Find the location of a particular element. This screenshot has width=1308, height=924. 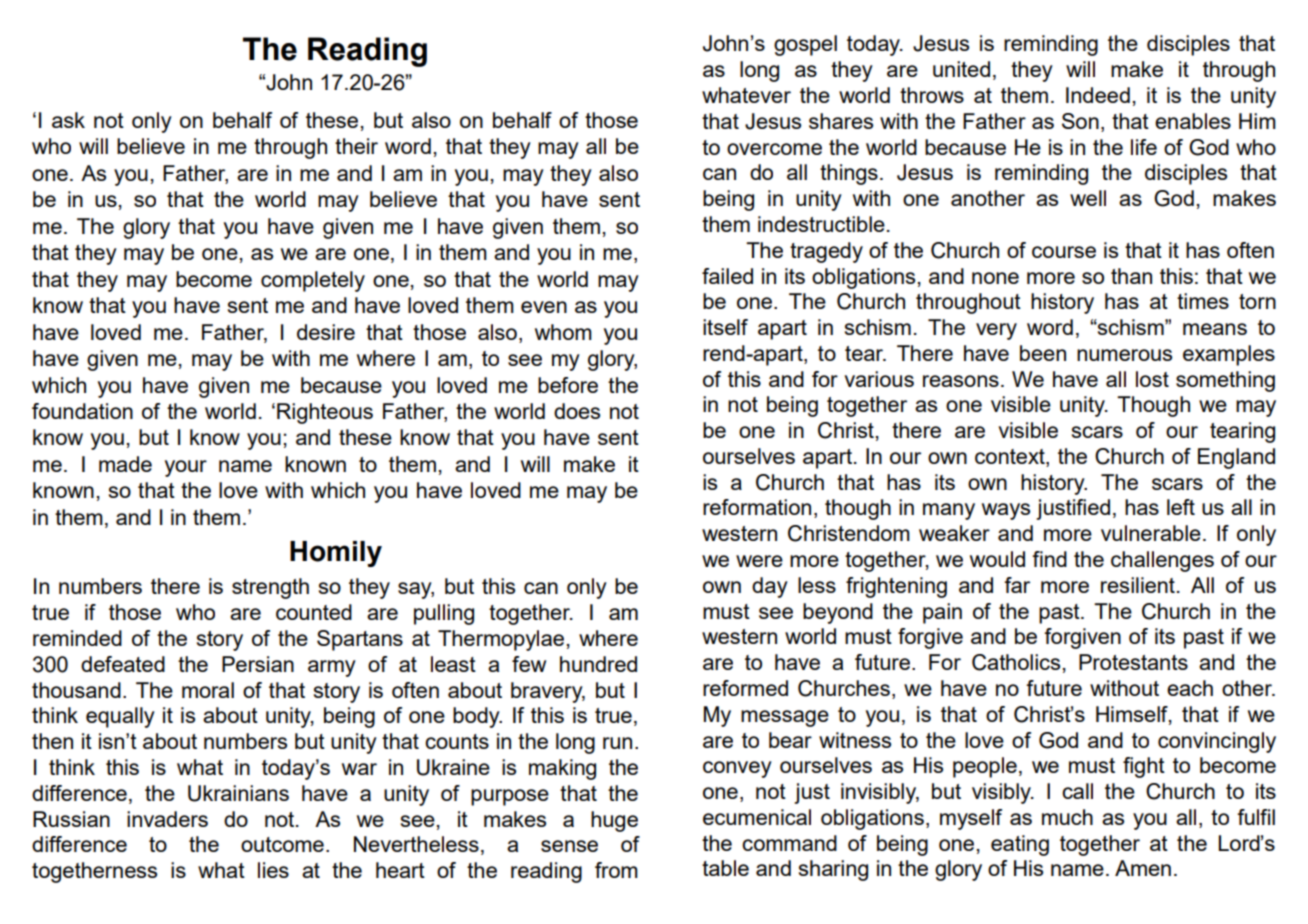

context is located at coordinates (1011, 458).
